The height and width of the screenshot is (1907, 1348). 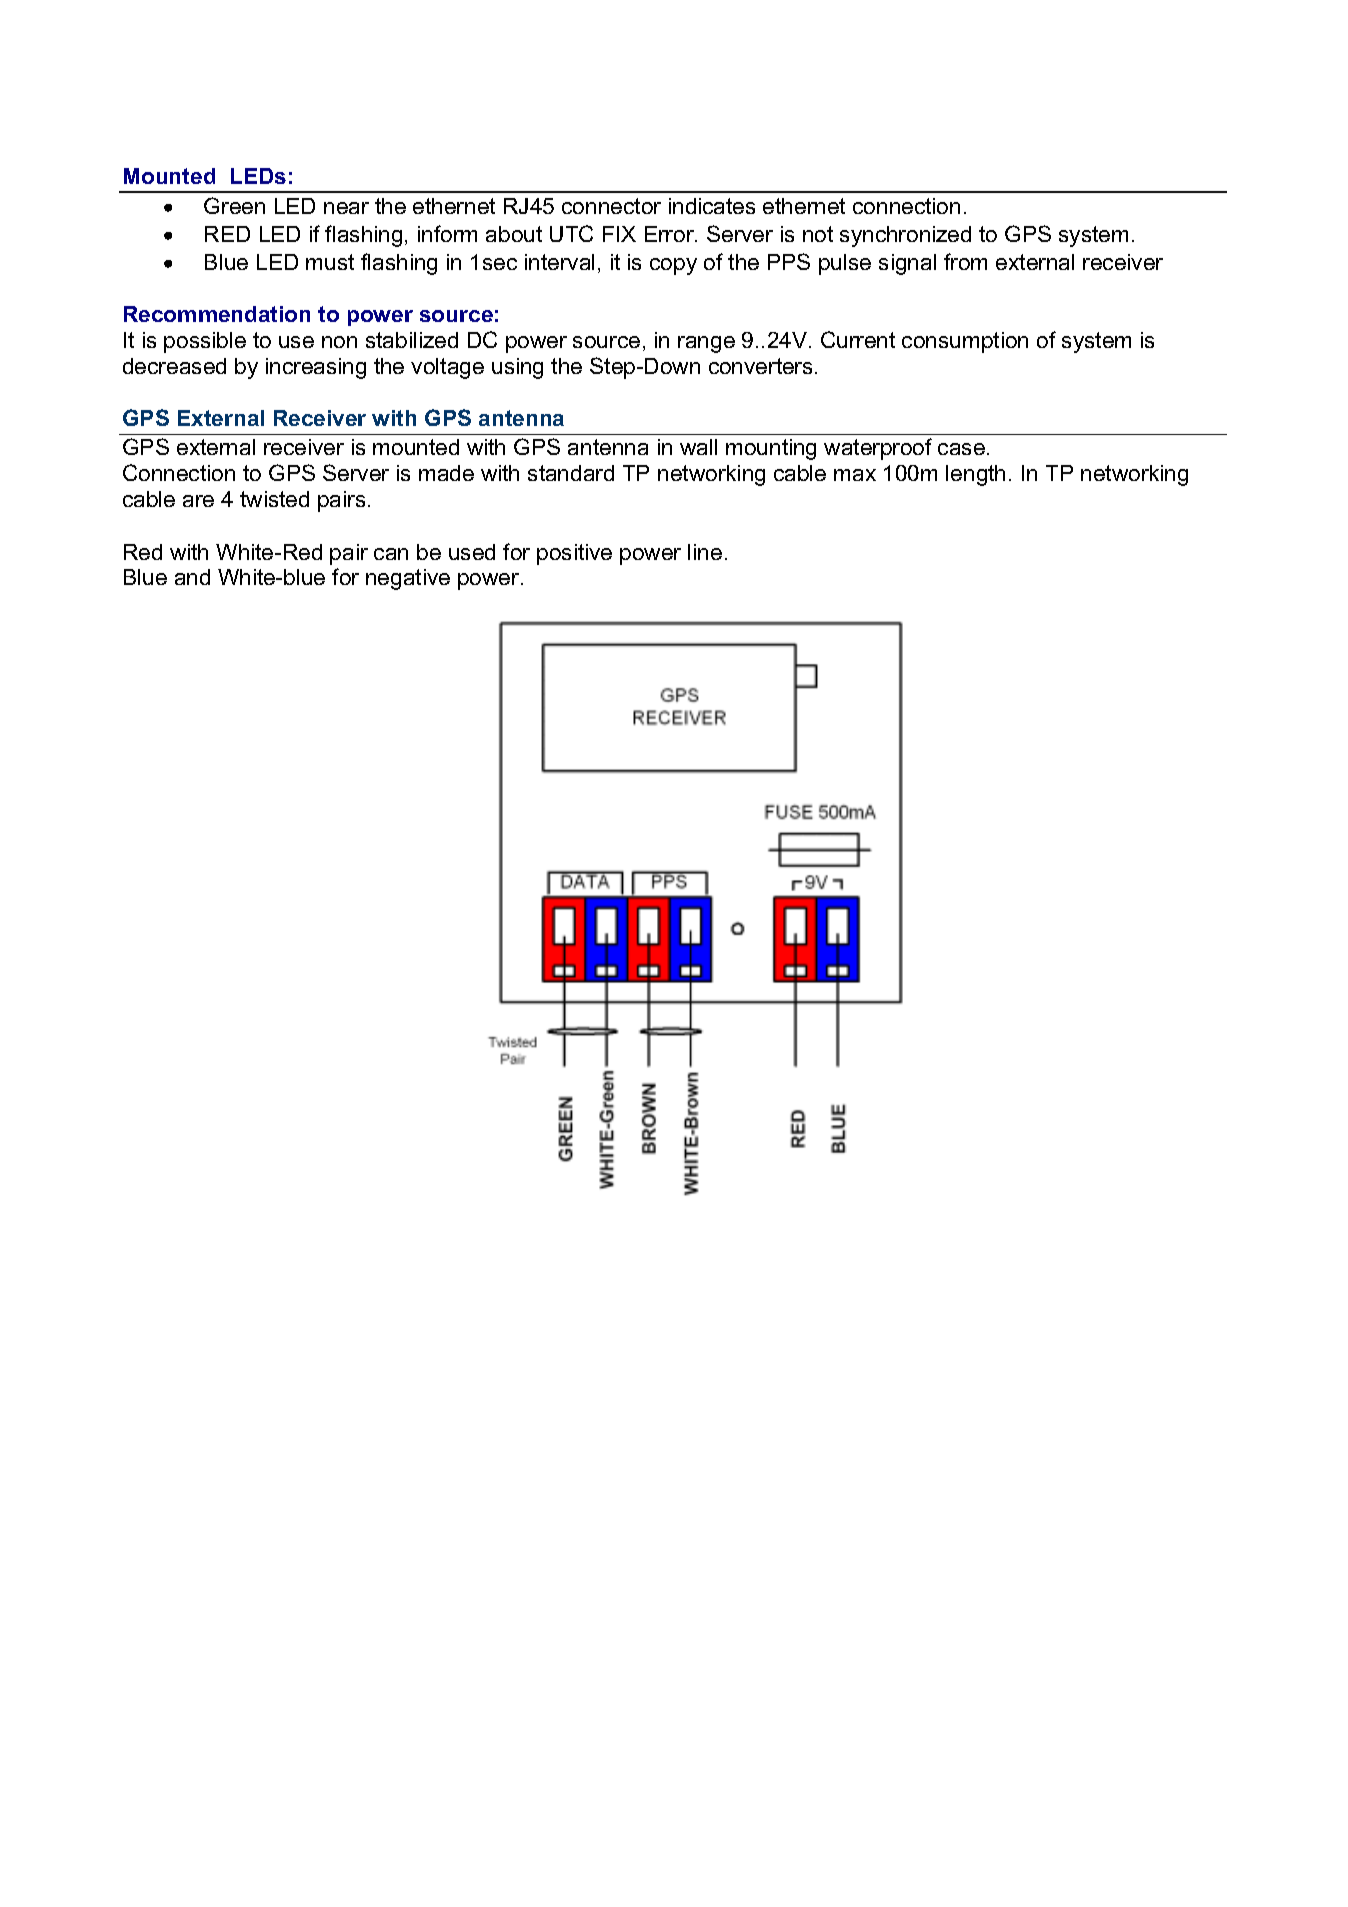 I want to click on increasing, so click(x=316, y=368).
